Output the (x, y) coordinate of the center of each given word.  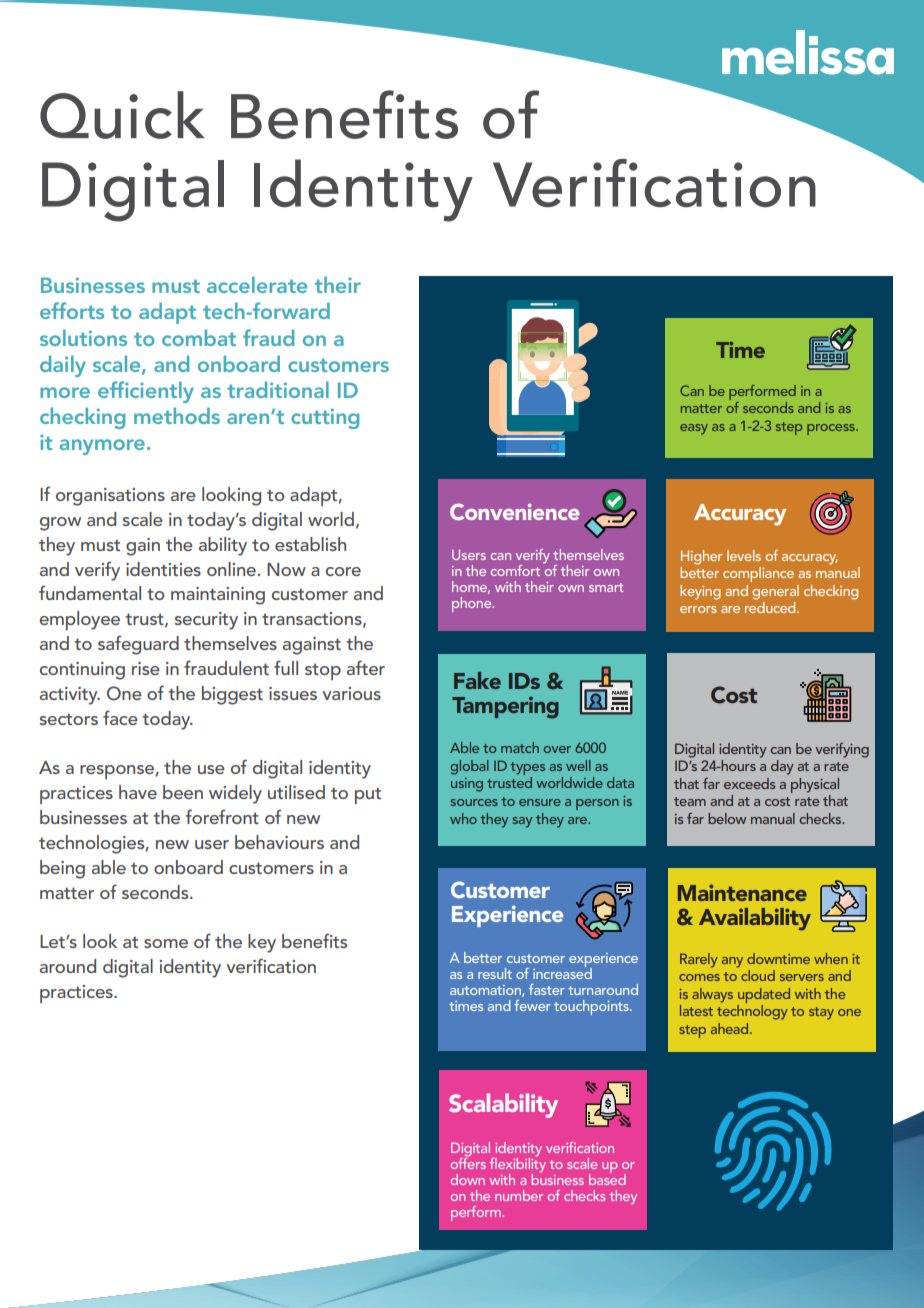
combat (199, 337)
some (166, 943)
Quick (122, 115)
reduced (771, 607)
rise (146, 668)
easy (694, 429)
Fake (477, 680)
